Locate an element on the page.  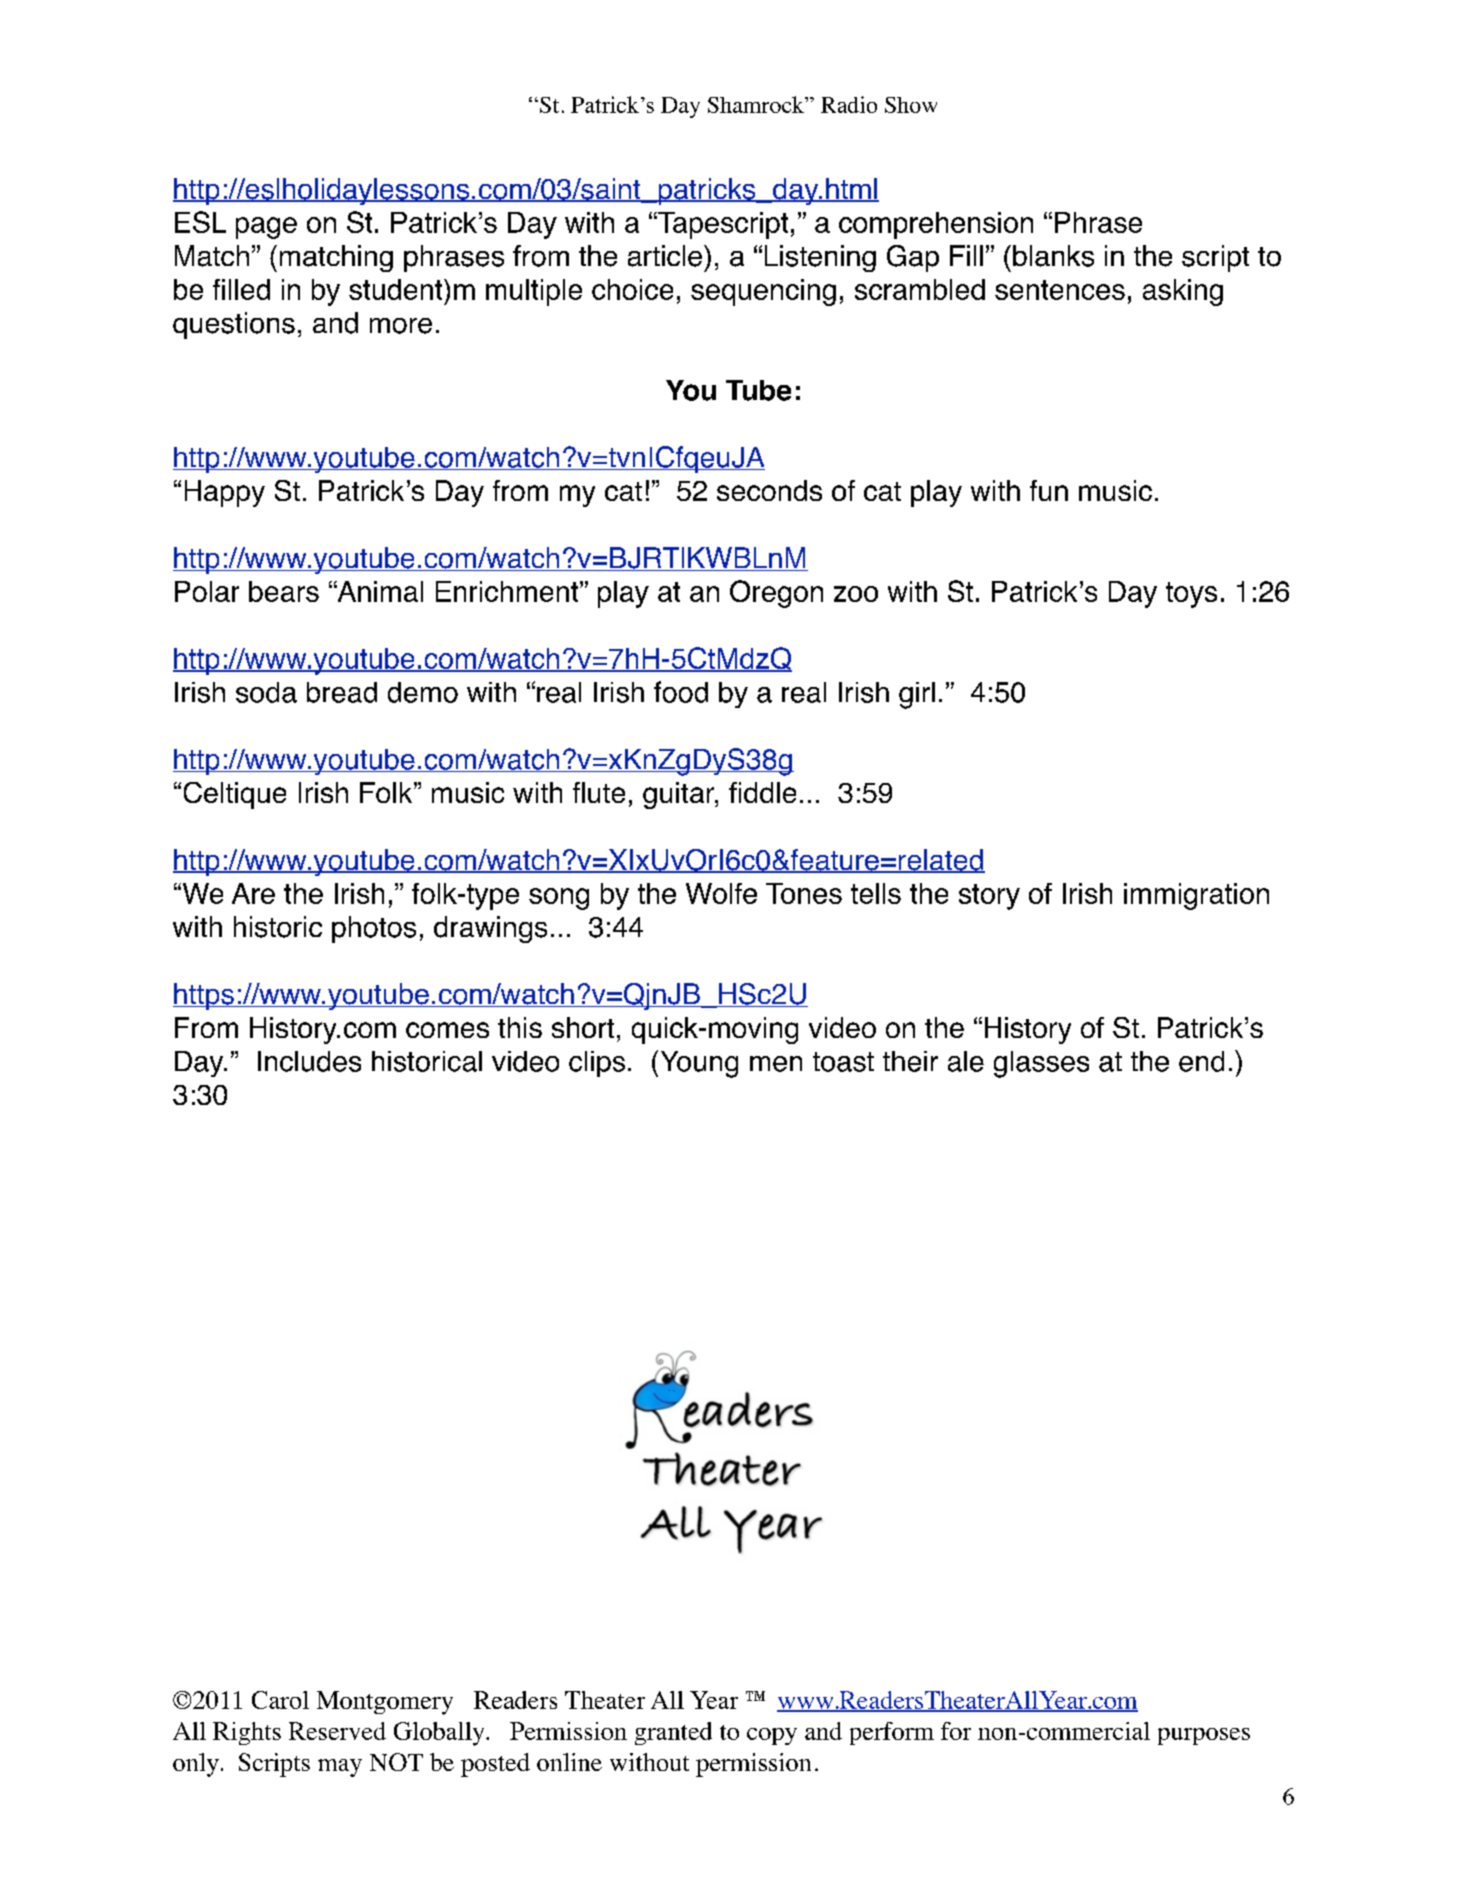
toys is located at coordinates (1191, 595).
